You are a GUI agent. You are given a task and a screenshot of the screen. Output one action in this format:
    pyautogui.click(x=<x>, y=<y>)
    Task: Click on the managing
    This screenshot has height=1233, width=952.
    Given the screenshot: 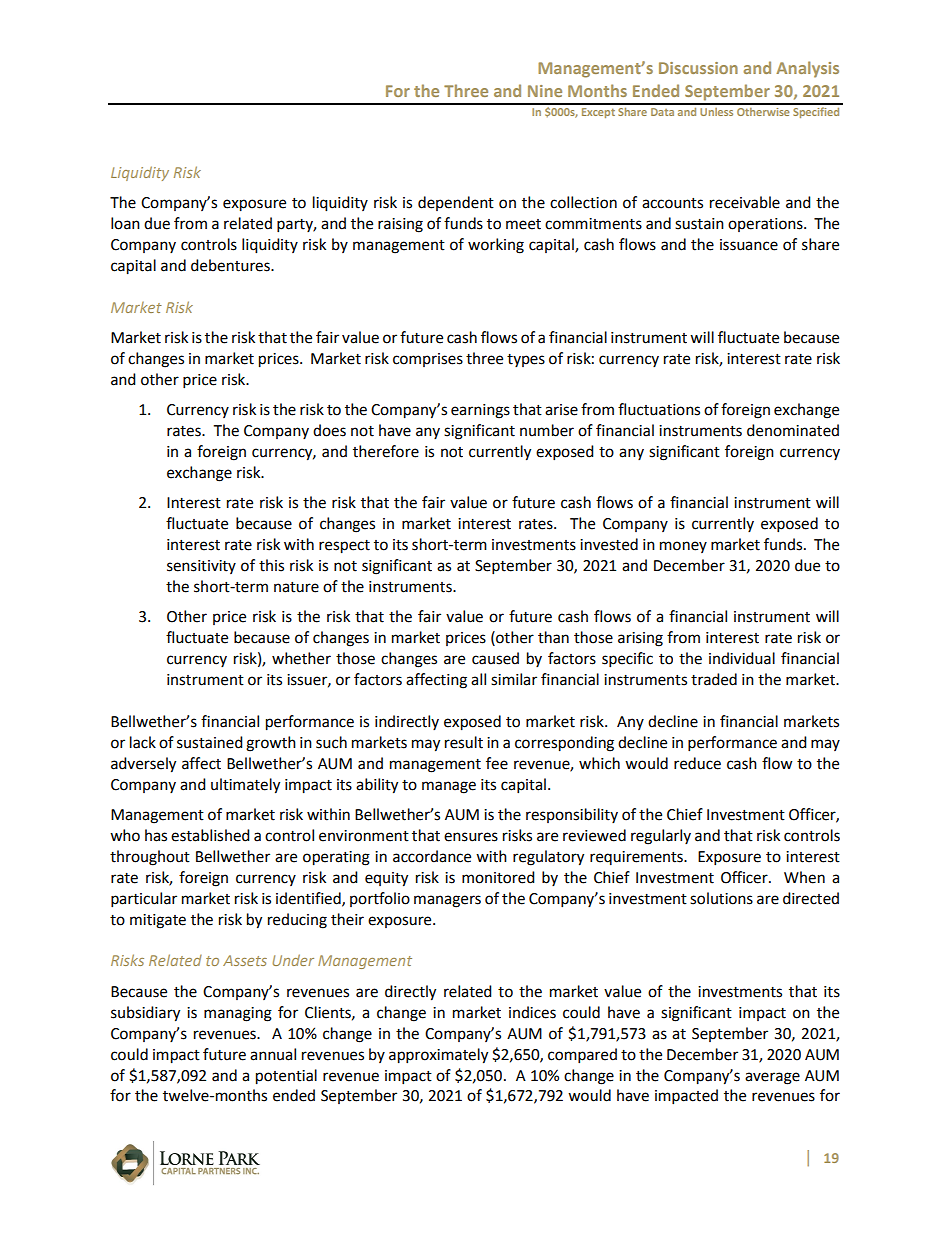 What is the action you would take?
    pyautogui.click(x=238, y=1014)
